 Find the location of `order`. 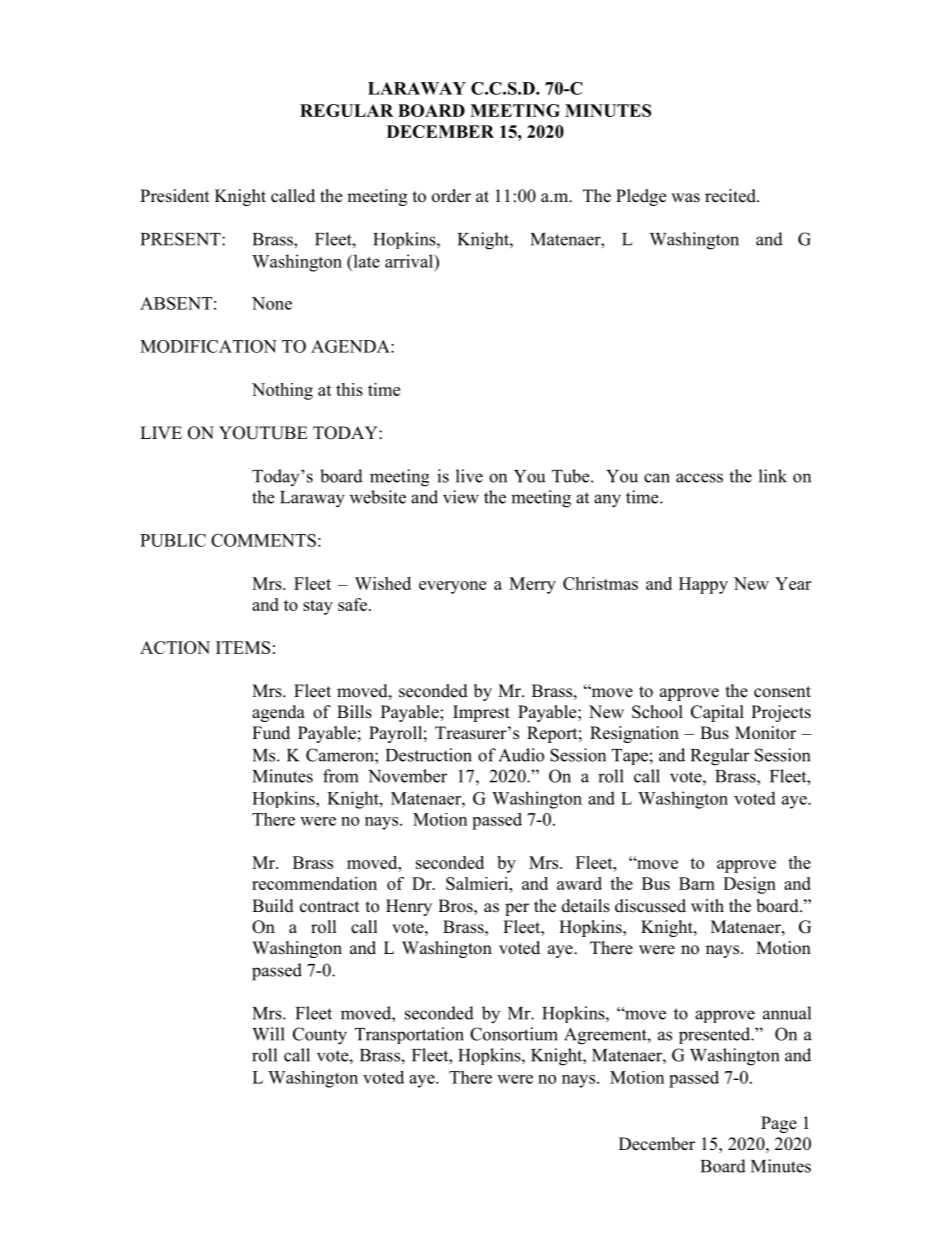

order is located at coordinates (451, 196).
